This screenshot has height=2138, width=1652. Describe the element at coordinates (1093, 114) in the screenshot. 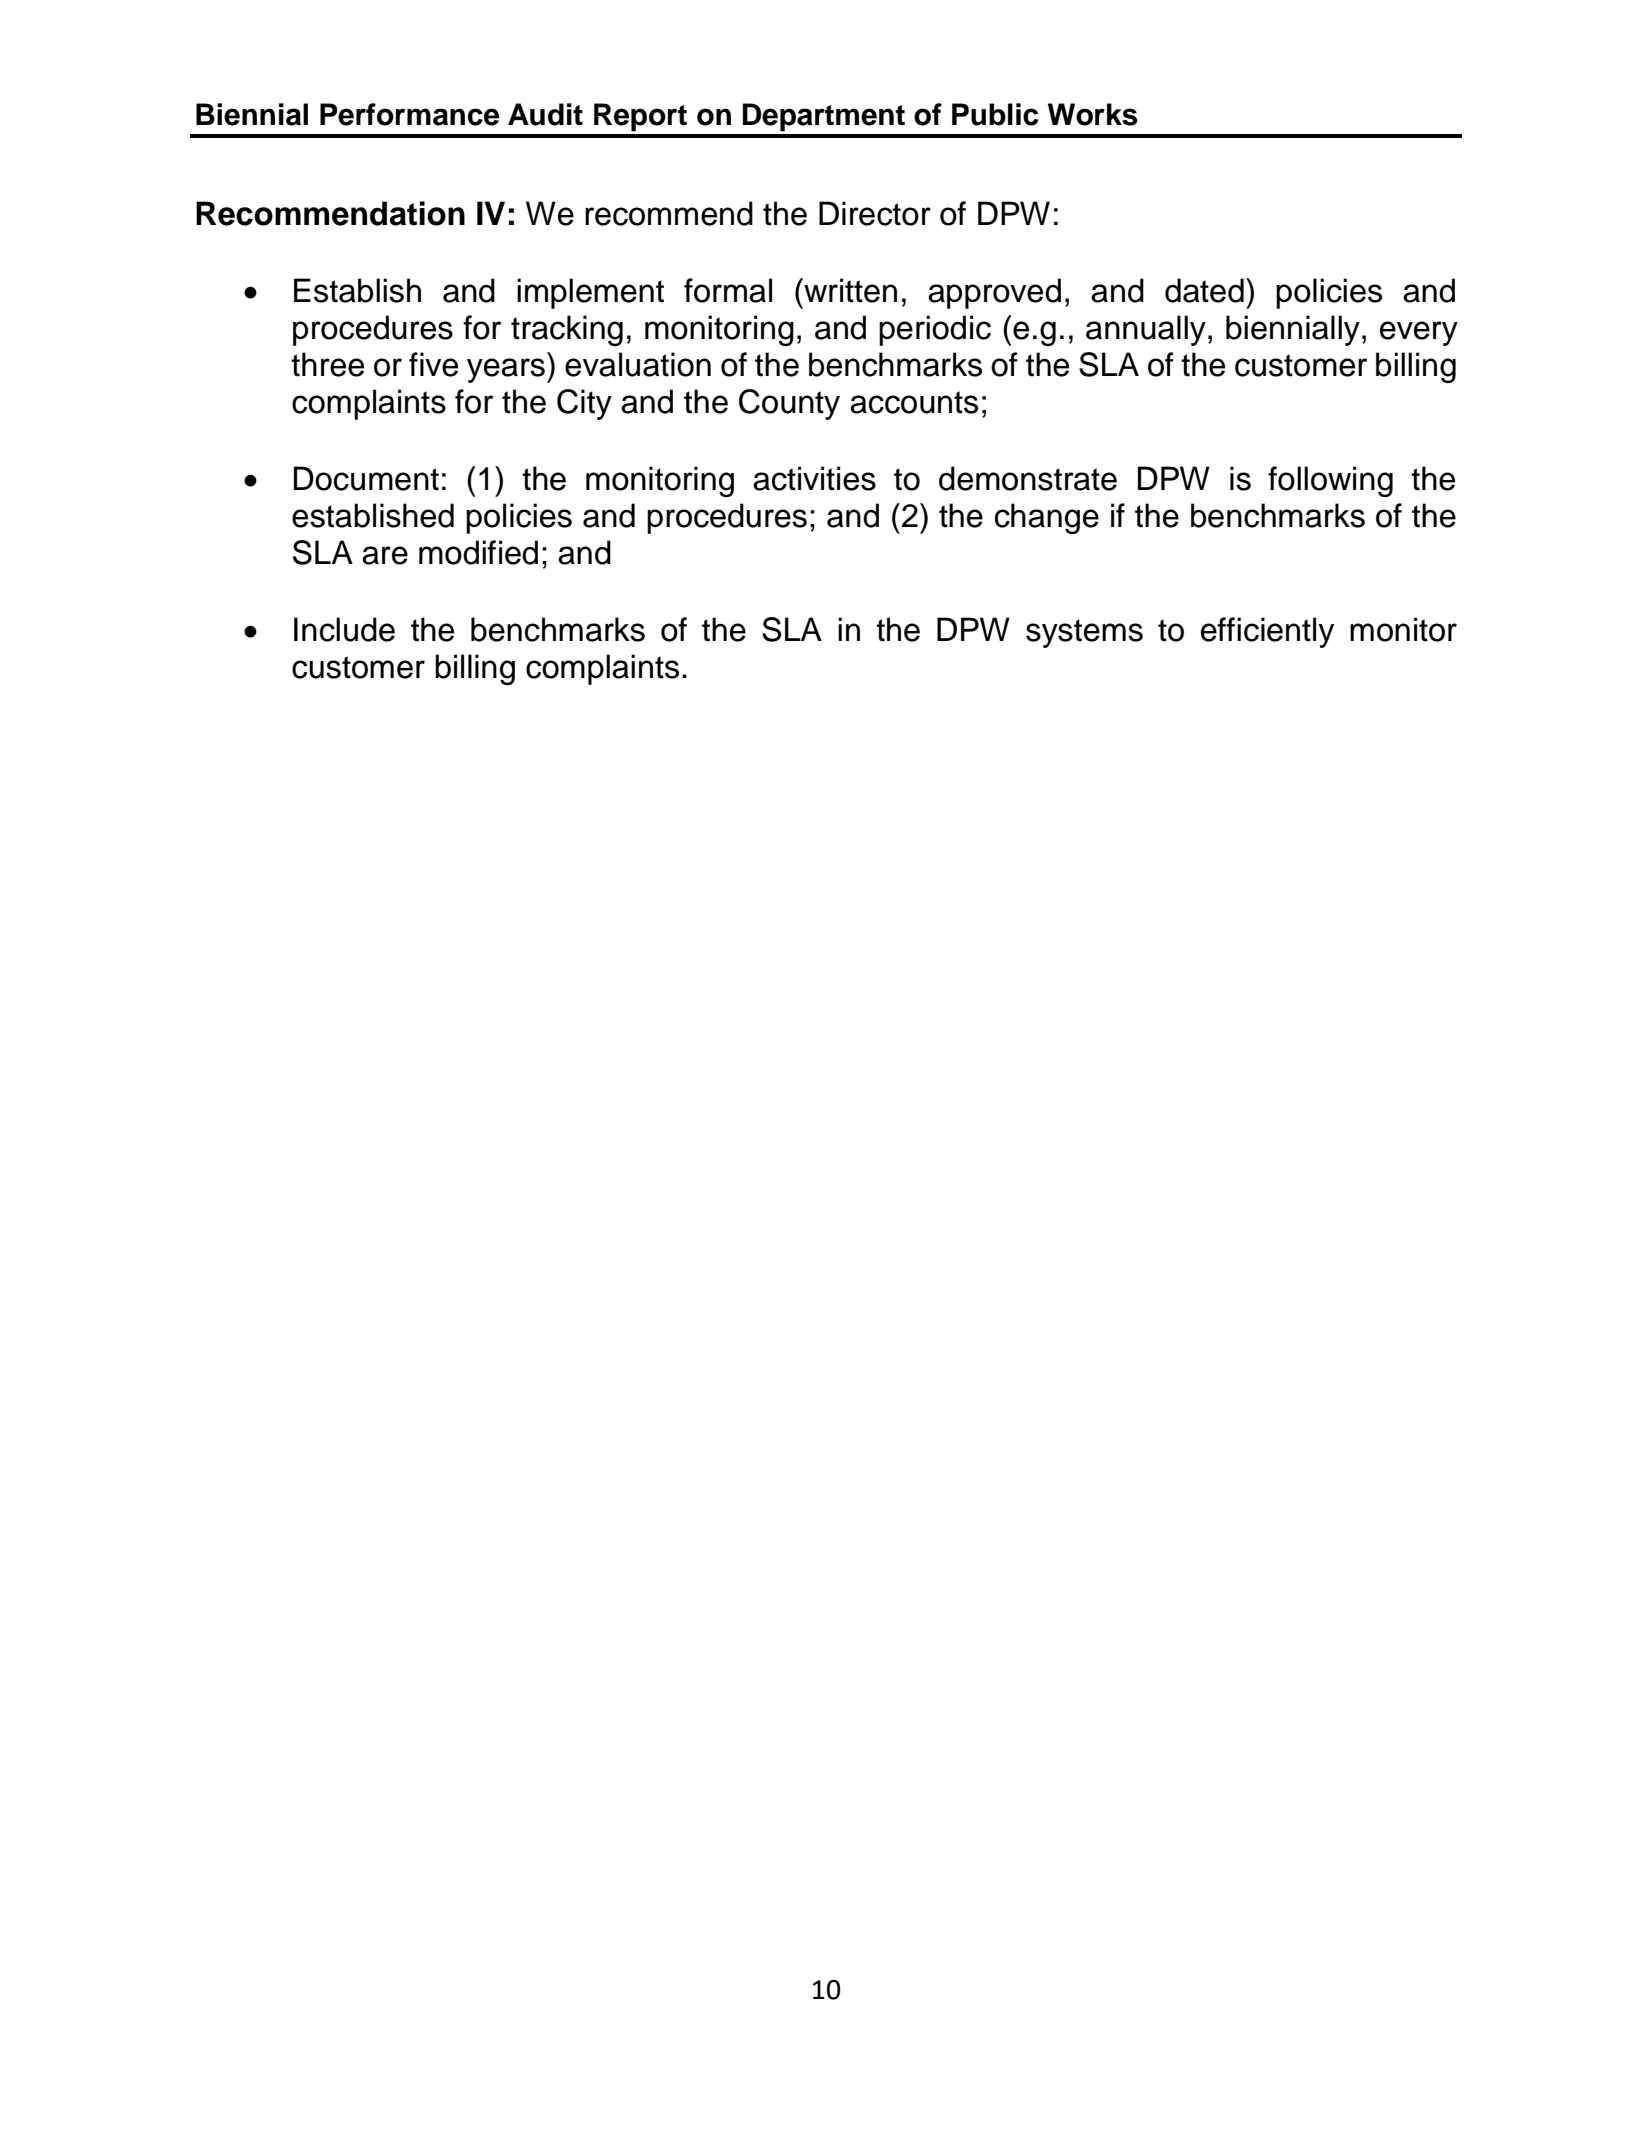

I see `Works` at that location.
